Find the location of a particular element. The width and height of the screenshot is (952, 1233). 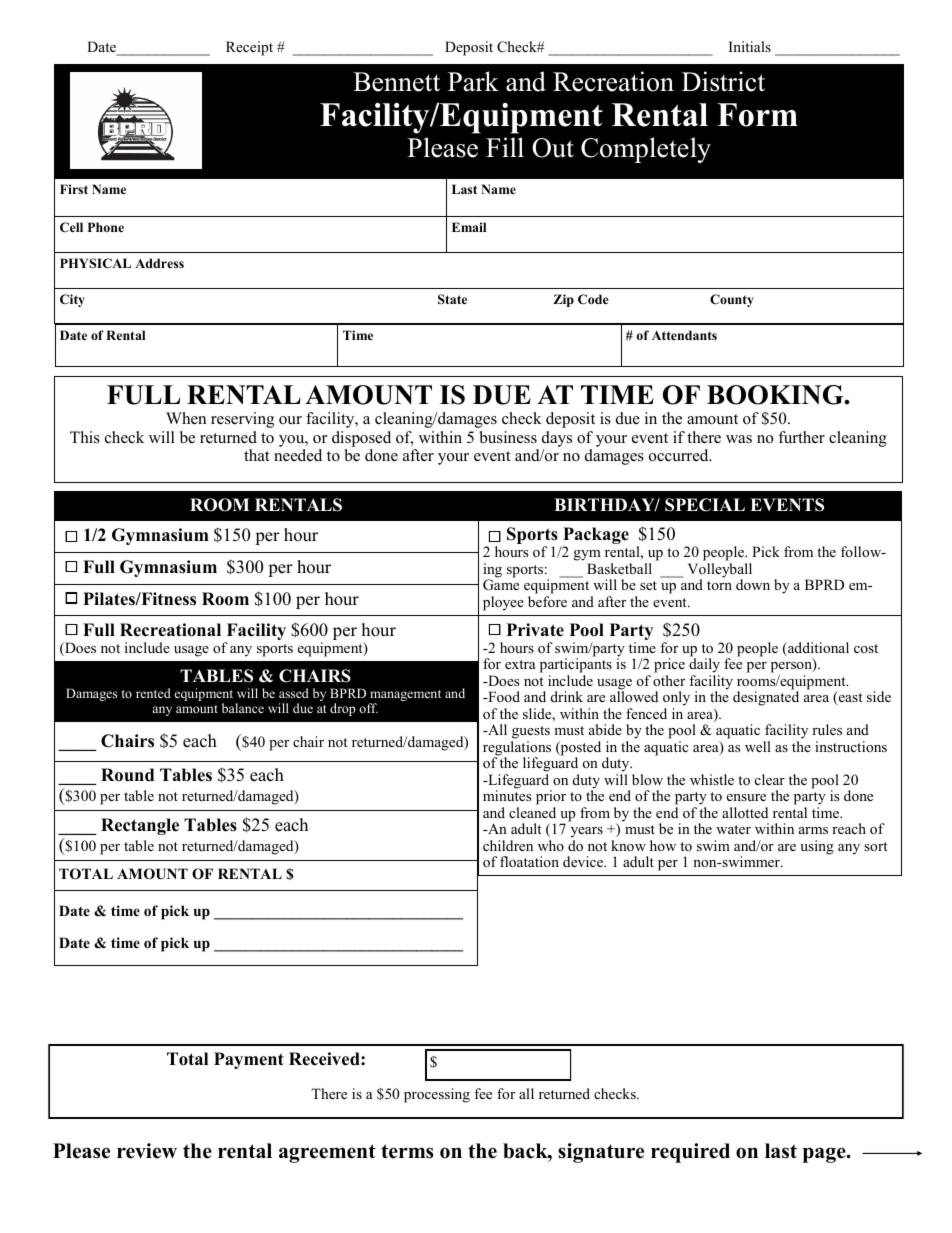

review is located at coordinates (147, 1151).
